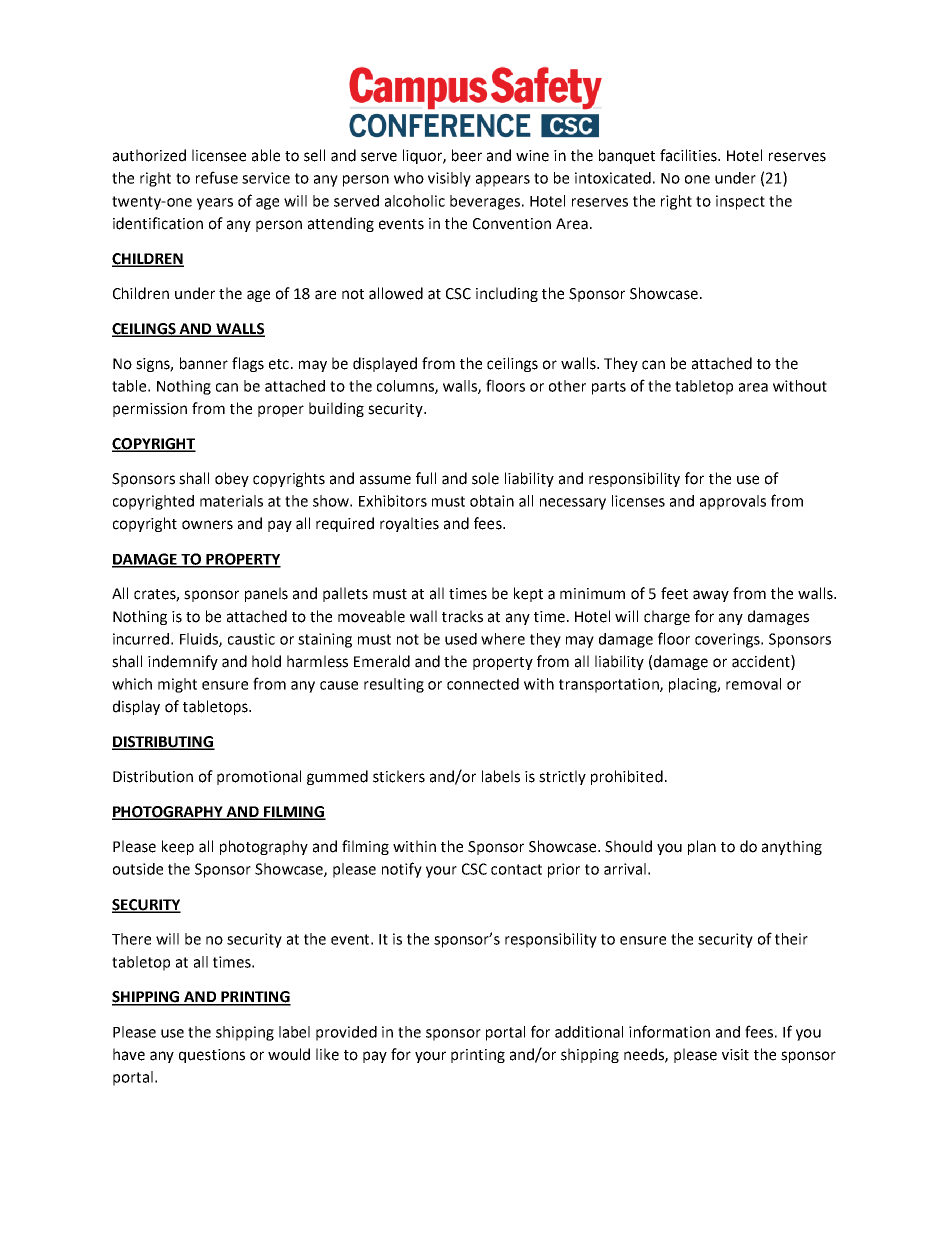  Describe the element at coordinates (711, 596) in the screenshot. I see `away` at that location.
